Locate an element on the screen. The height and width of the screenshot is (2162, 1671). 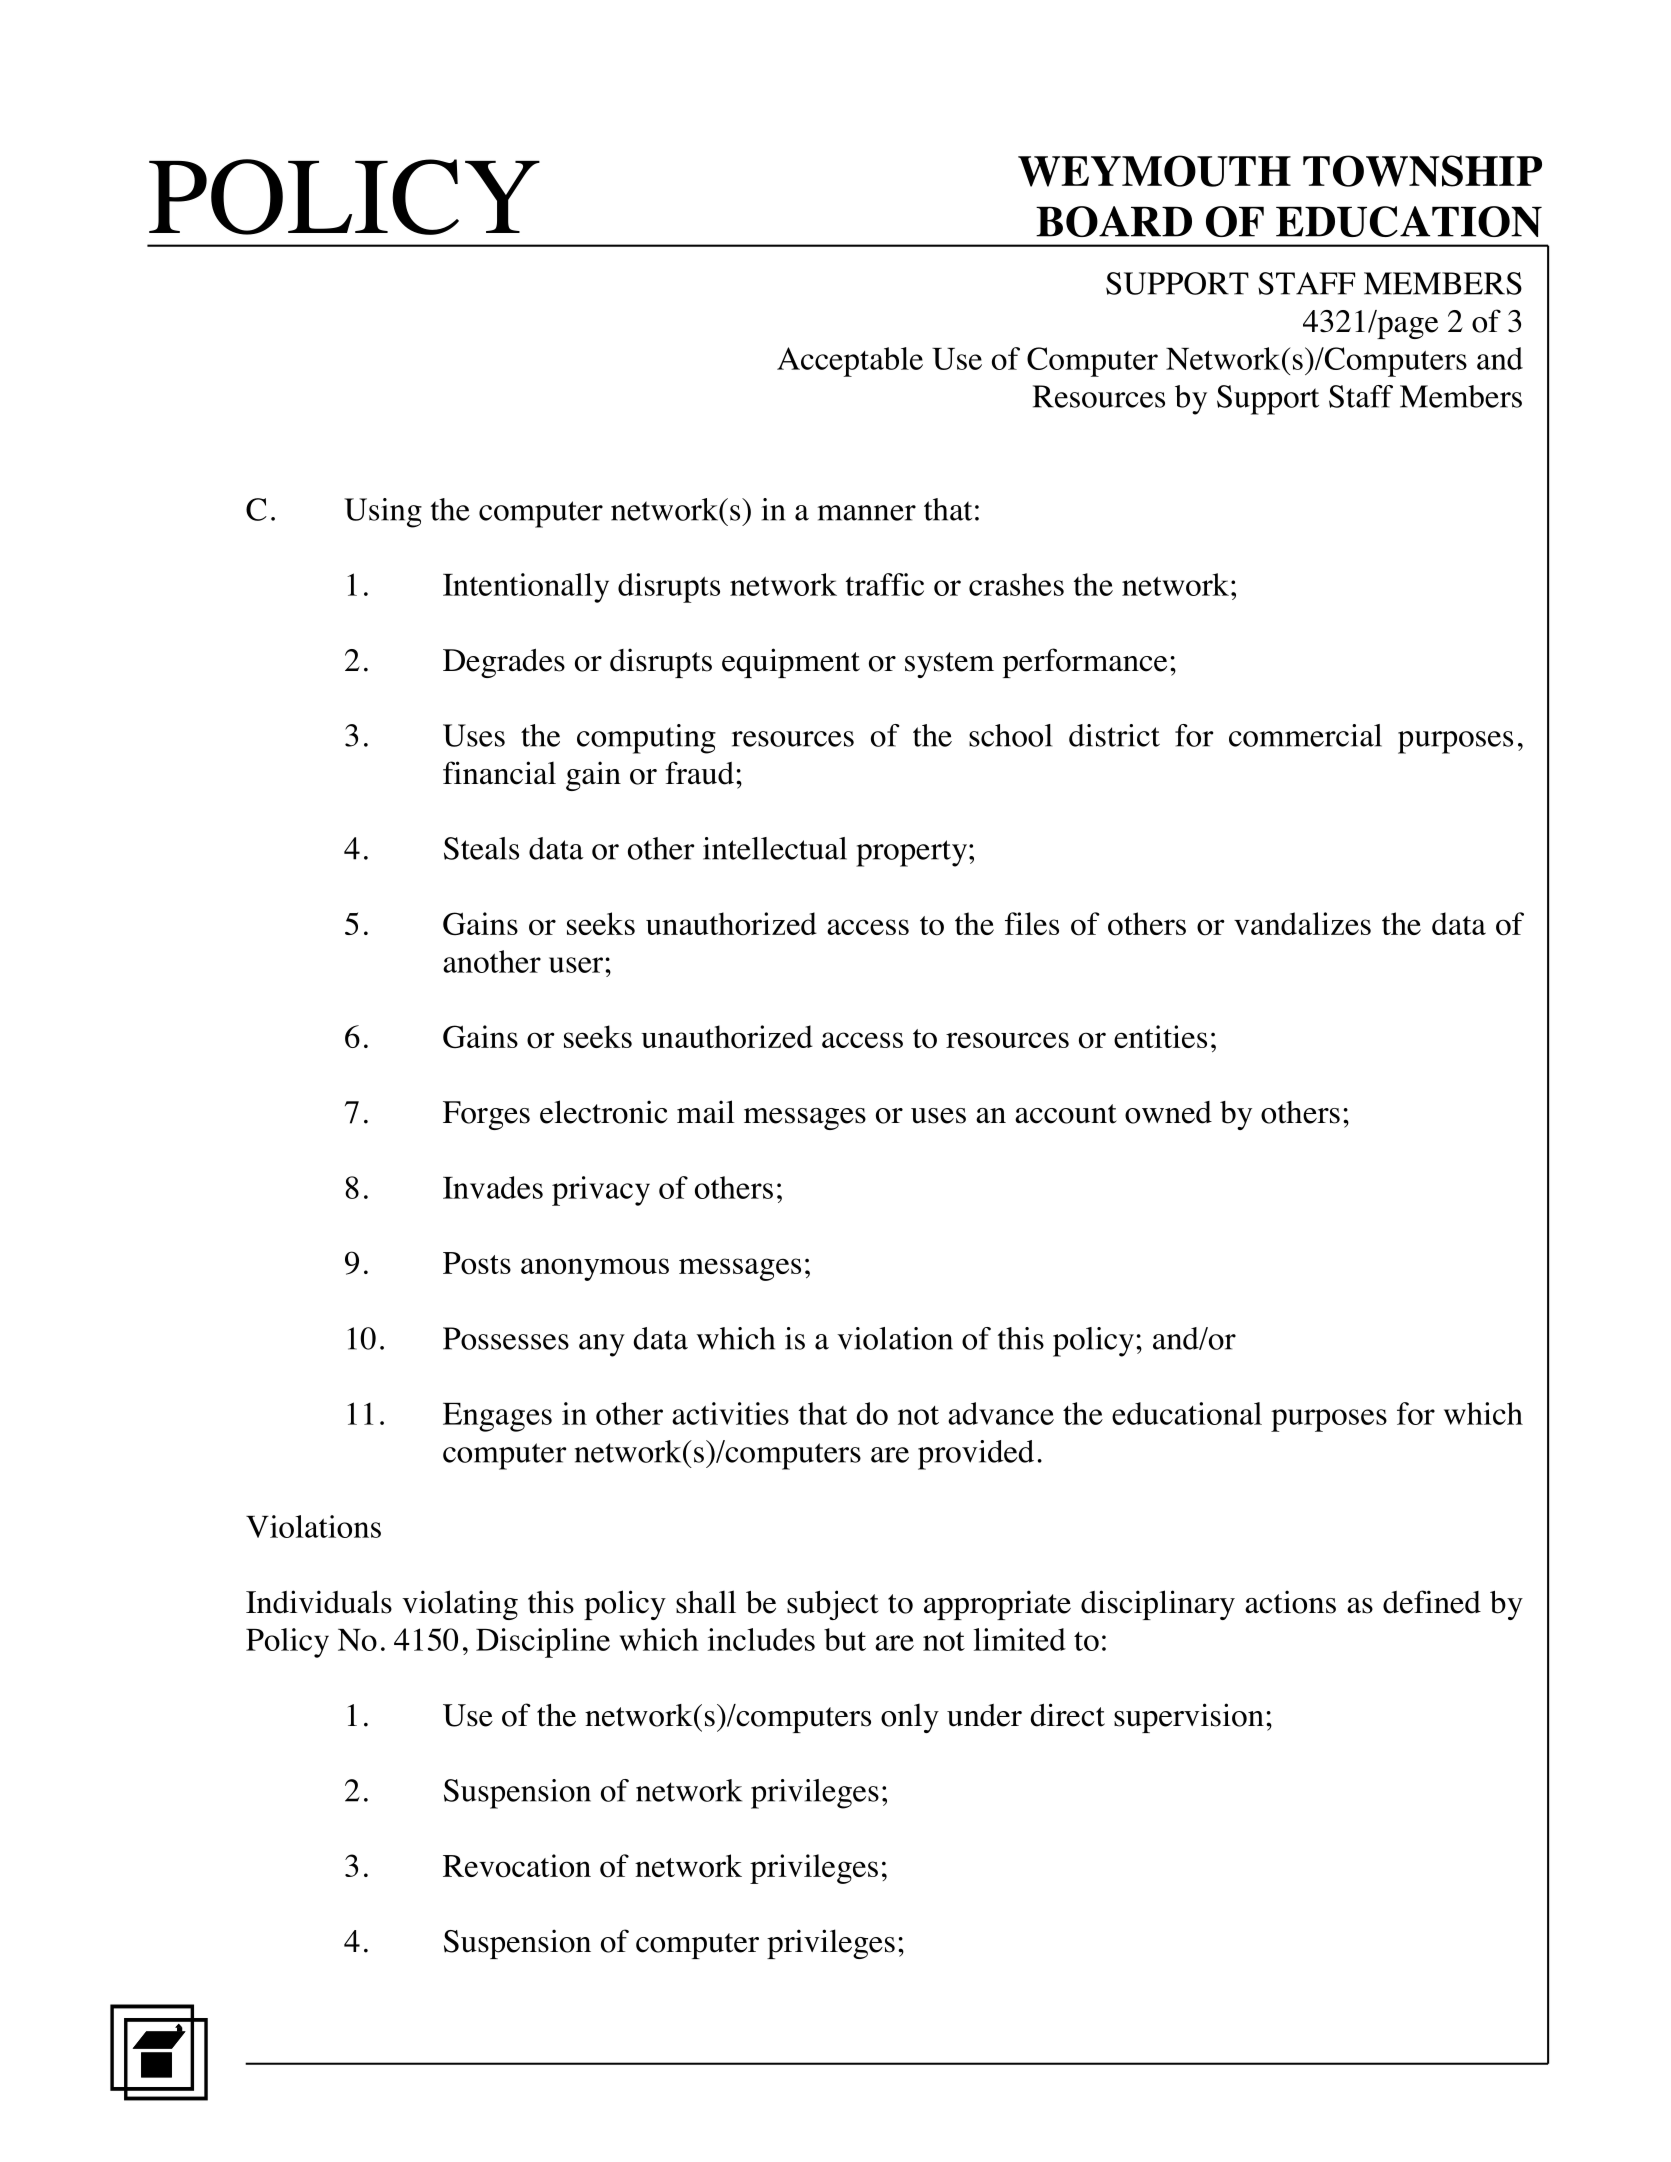
advance is located at coordinates (1001, 1413).
